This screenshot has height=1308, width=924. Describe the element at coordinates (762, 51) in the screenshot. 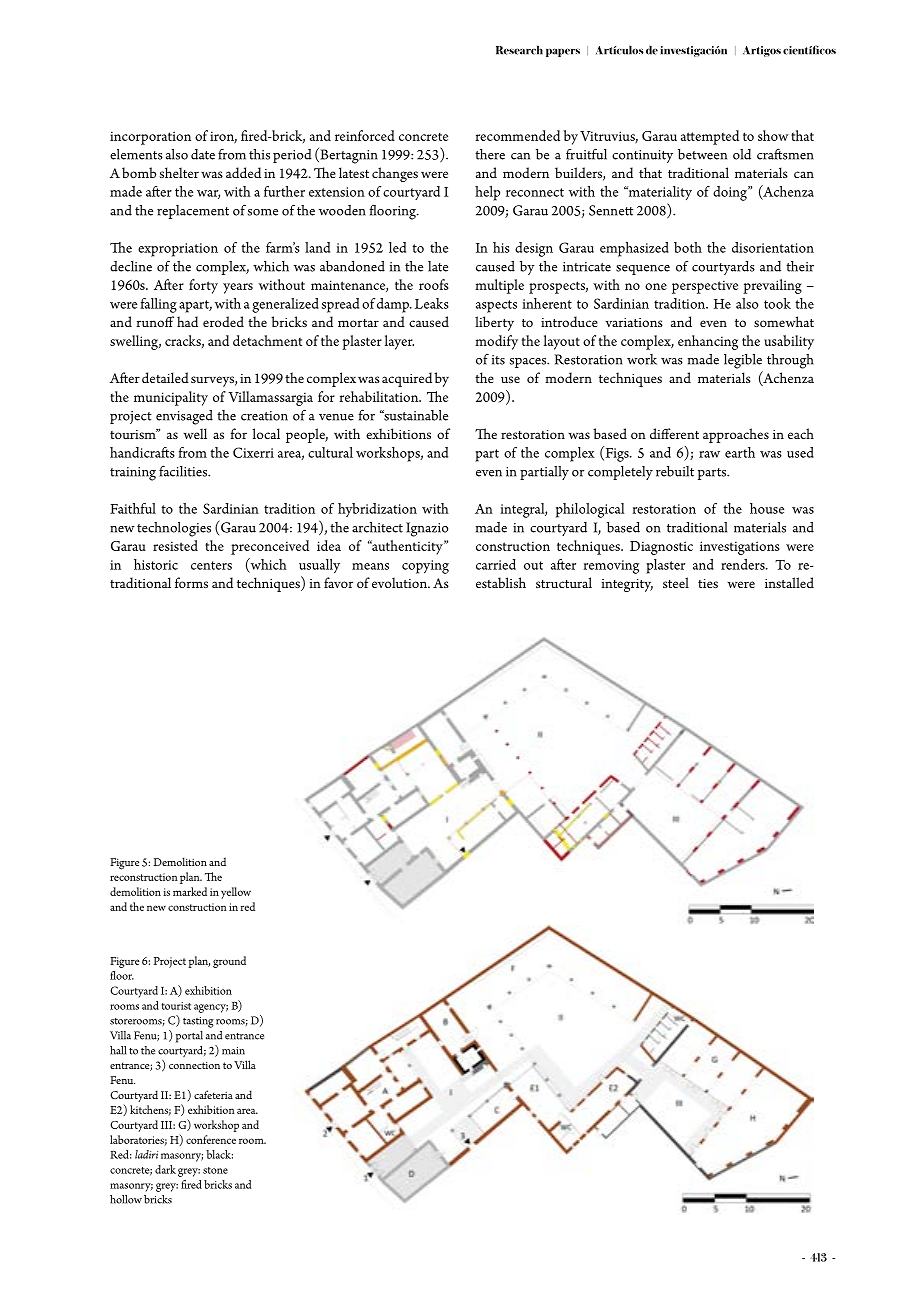

I see `Artigos` at that location.
